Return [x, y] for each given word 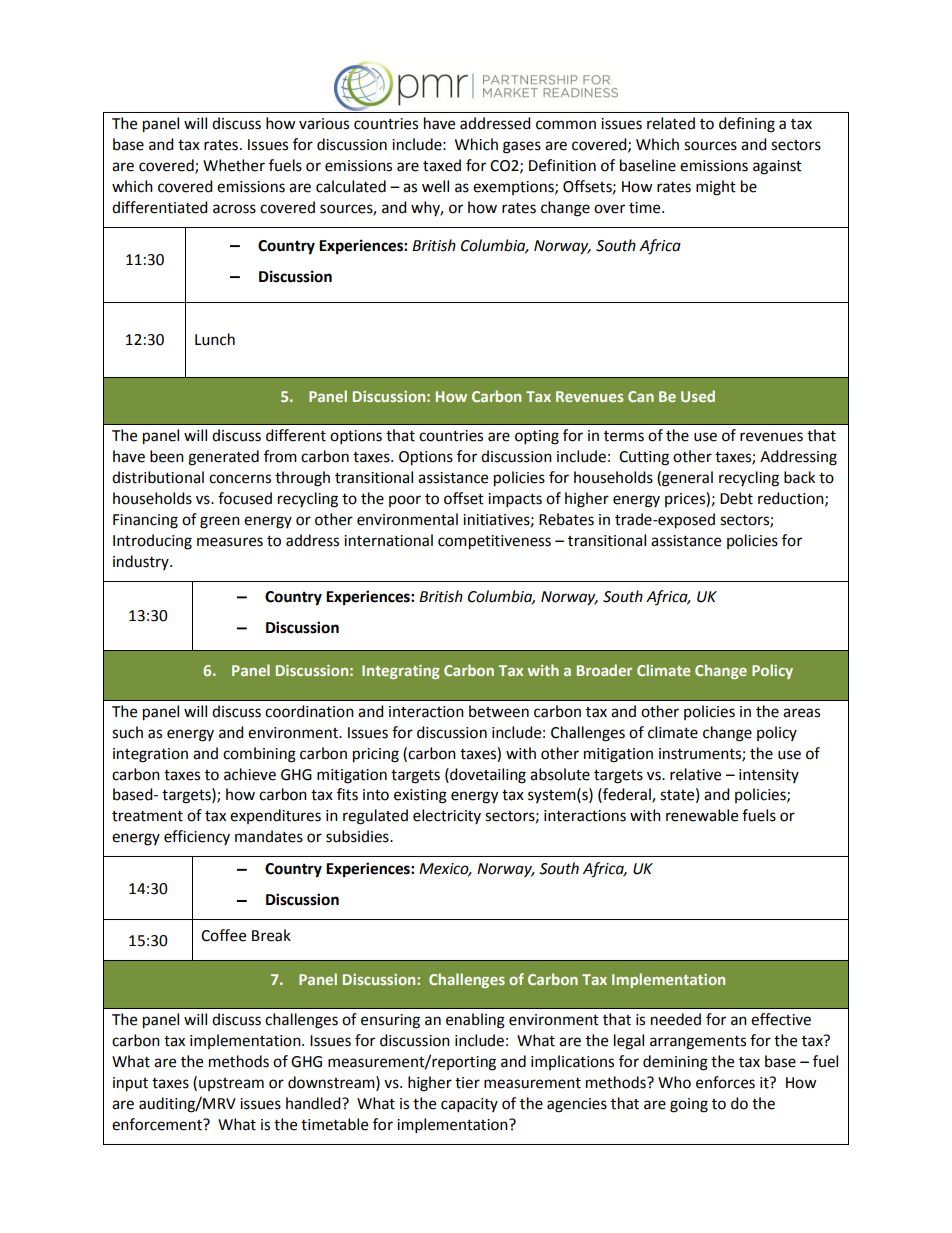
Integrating [401, 672]
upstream [231, 1084]
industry [142, 562]
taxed [442, 165]
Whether [234, 165]
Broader [604, 670]
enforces [725, 1082]
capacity [469, 1105]
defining [747, 125]
